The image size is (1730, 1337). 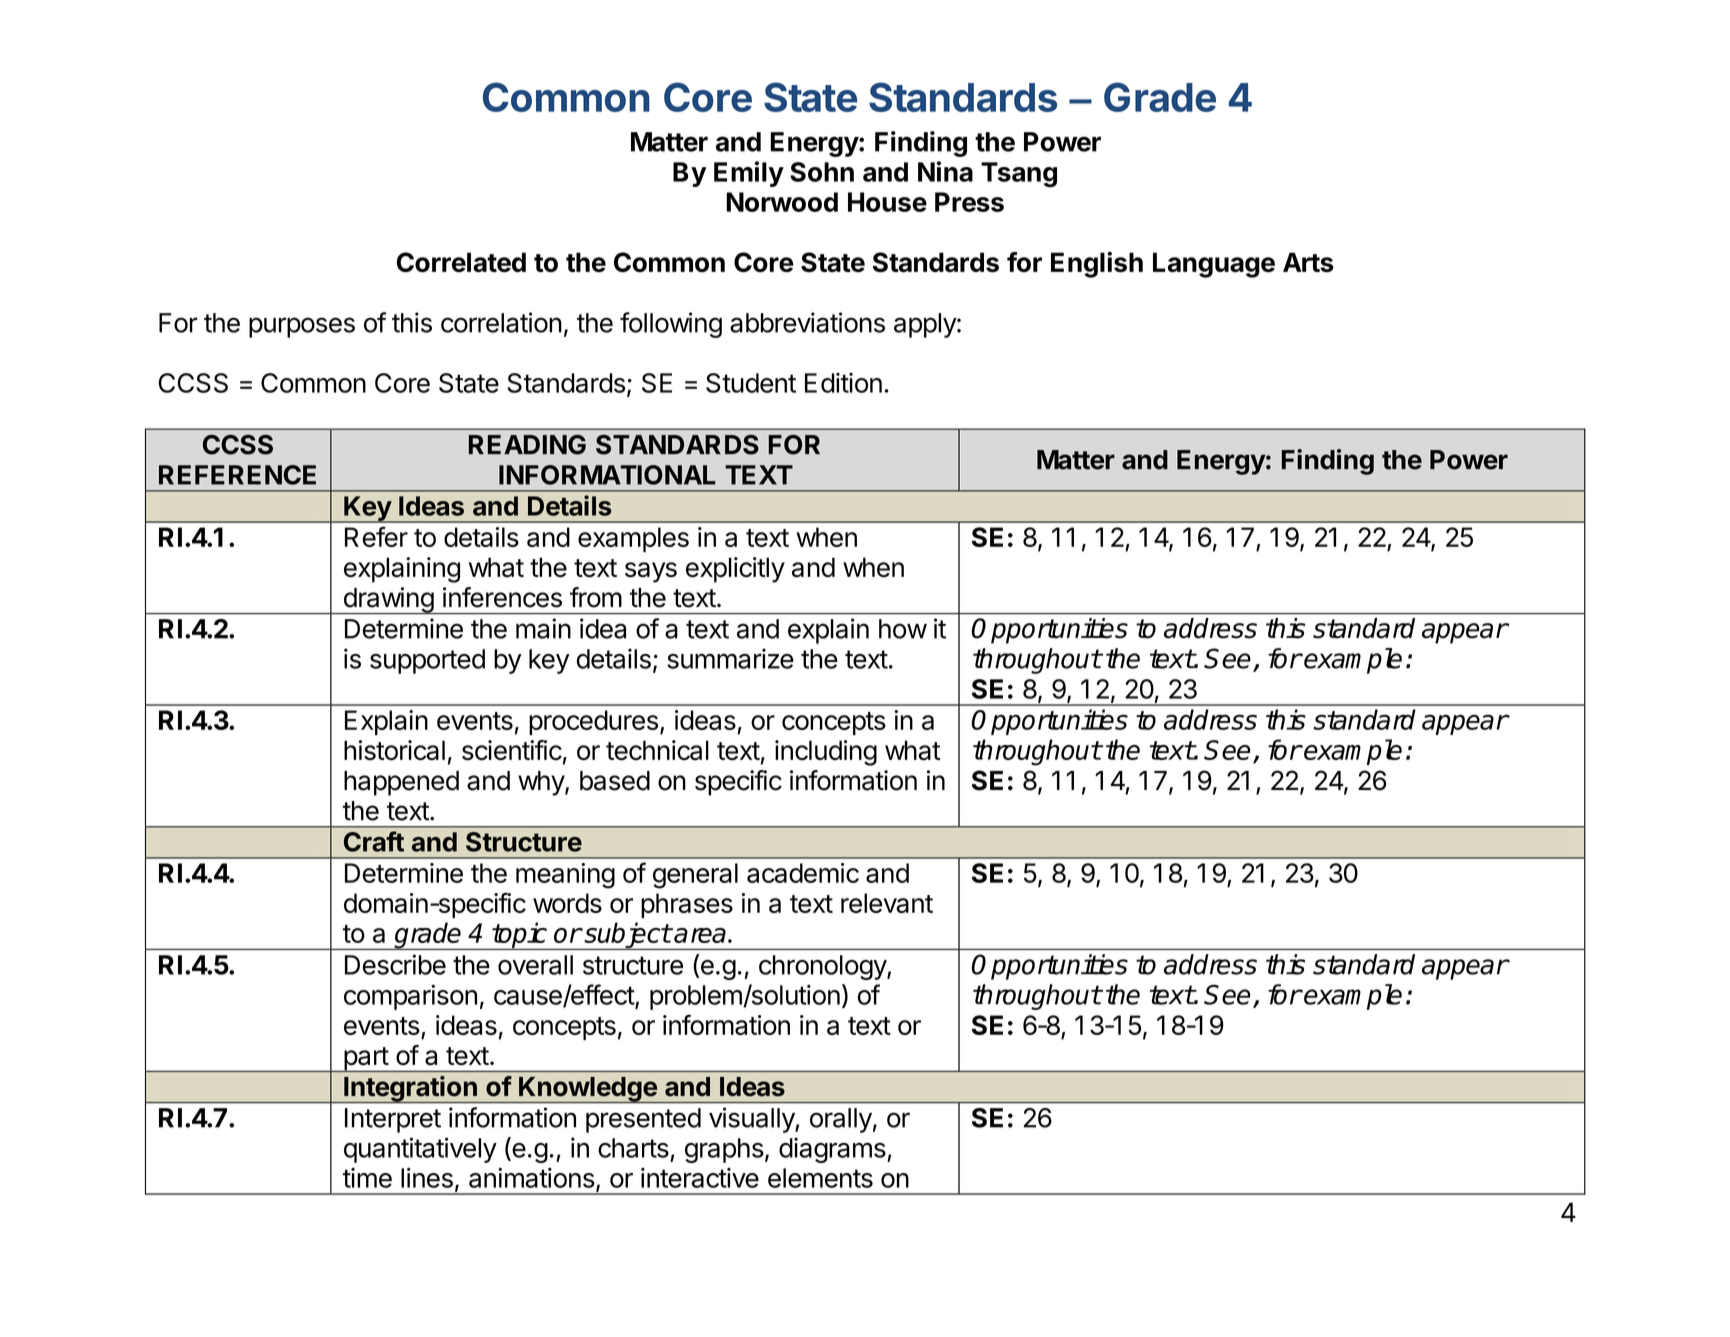 What do you see at coordinates (782, 202) in the screenshot?
I see `Norwood` at bounding box center [782, 202].
